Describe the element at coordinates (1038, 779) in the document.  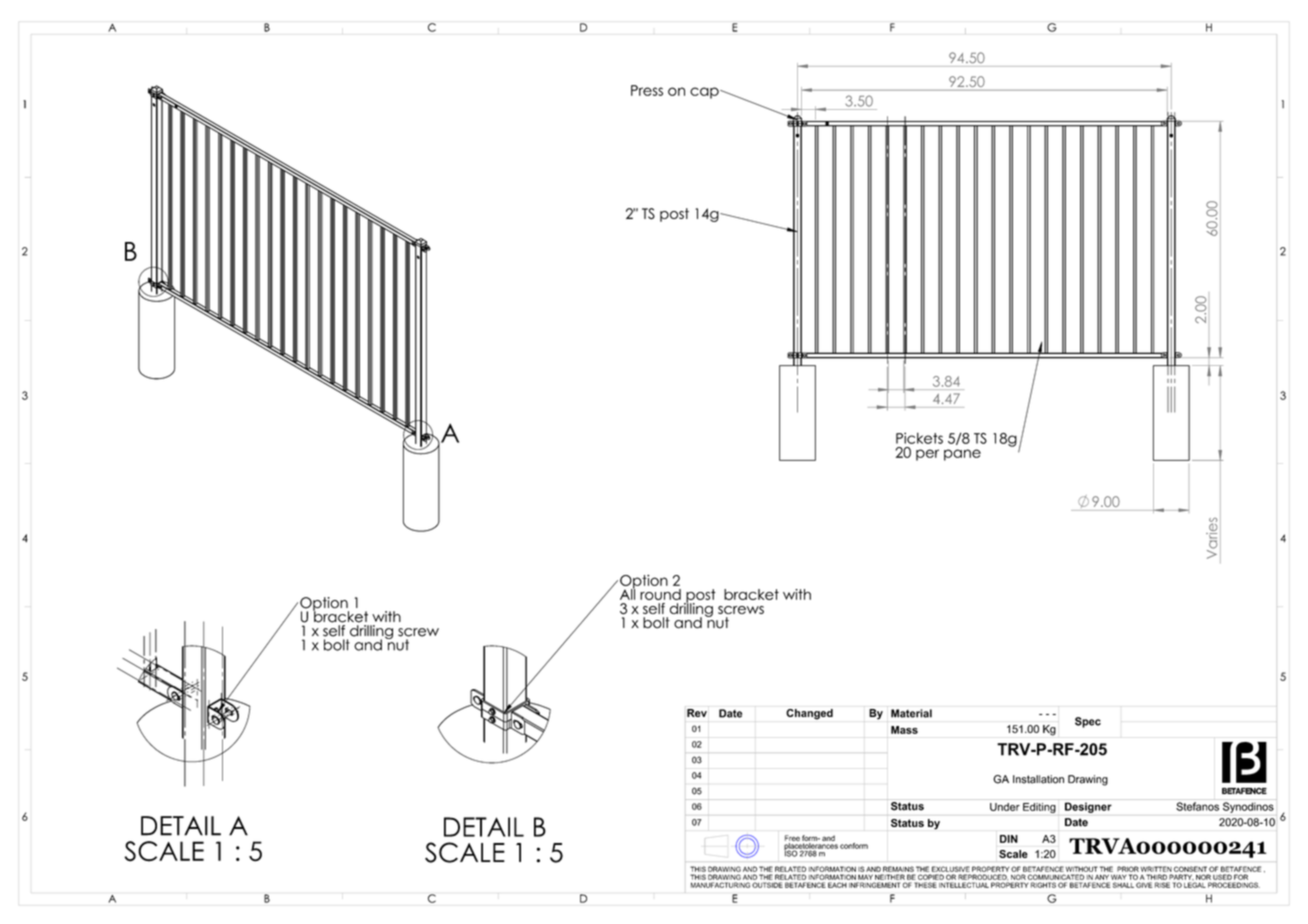
I see `Installation` at that location.
